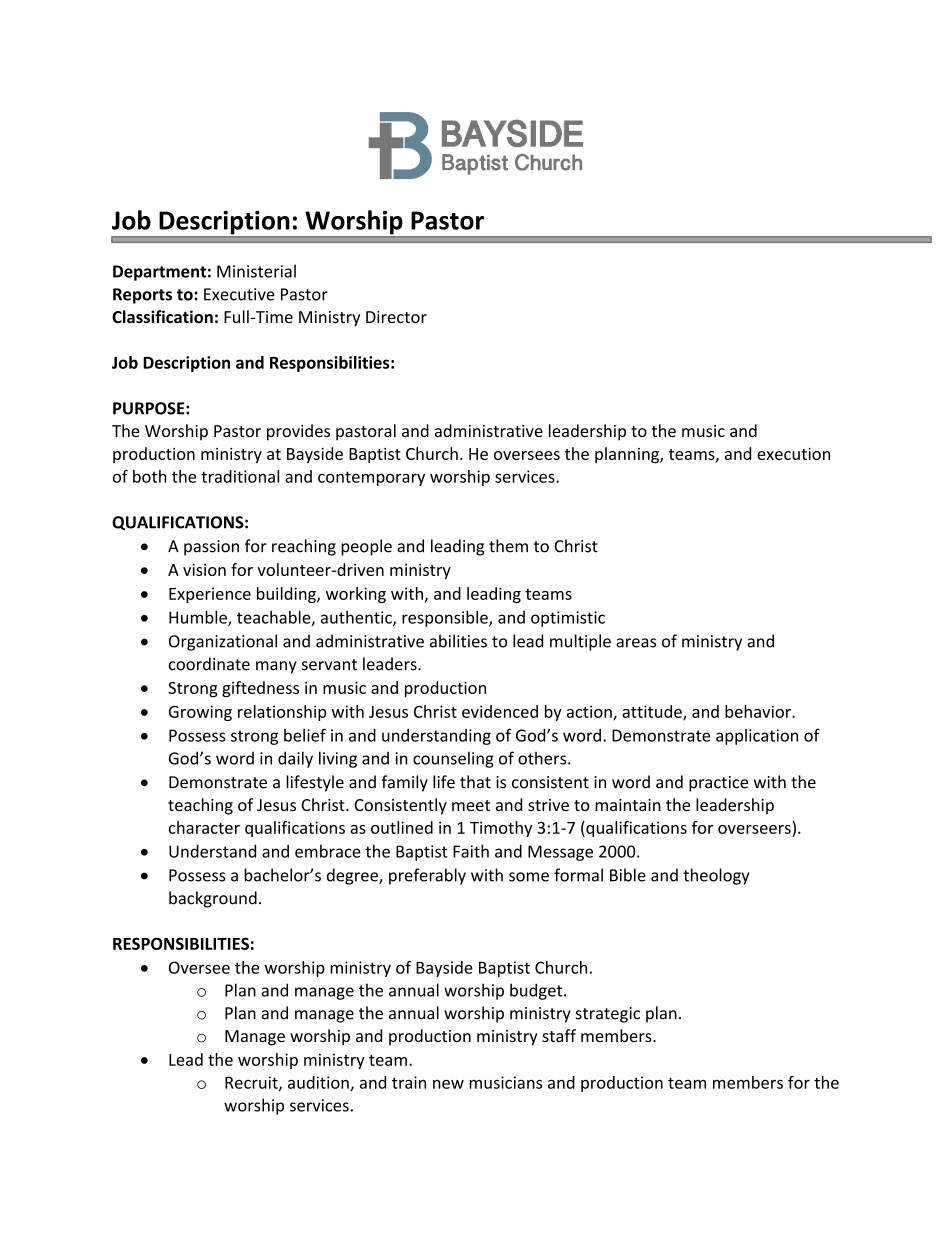 Image resolution: width=952 pixels, height=1233 pixels. What do you see at coordinates (252, 1083) in the screenshot?
I see `Recruit` at bounding box center [252, 1083].
